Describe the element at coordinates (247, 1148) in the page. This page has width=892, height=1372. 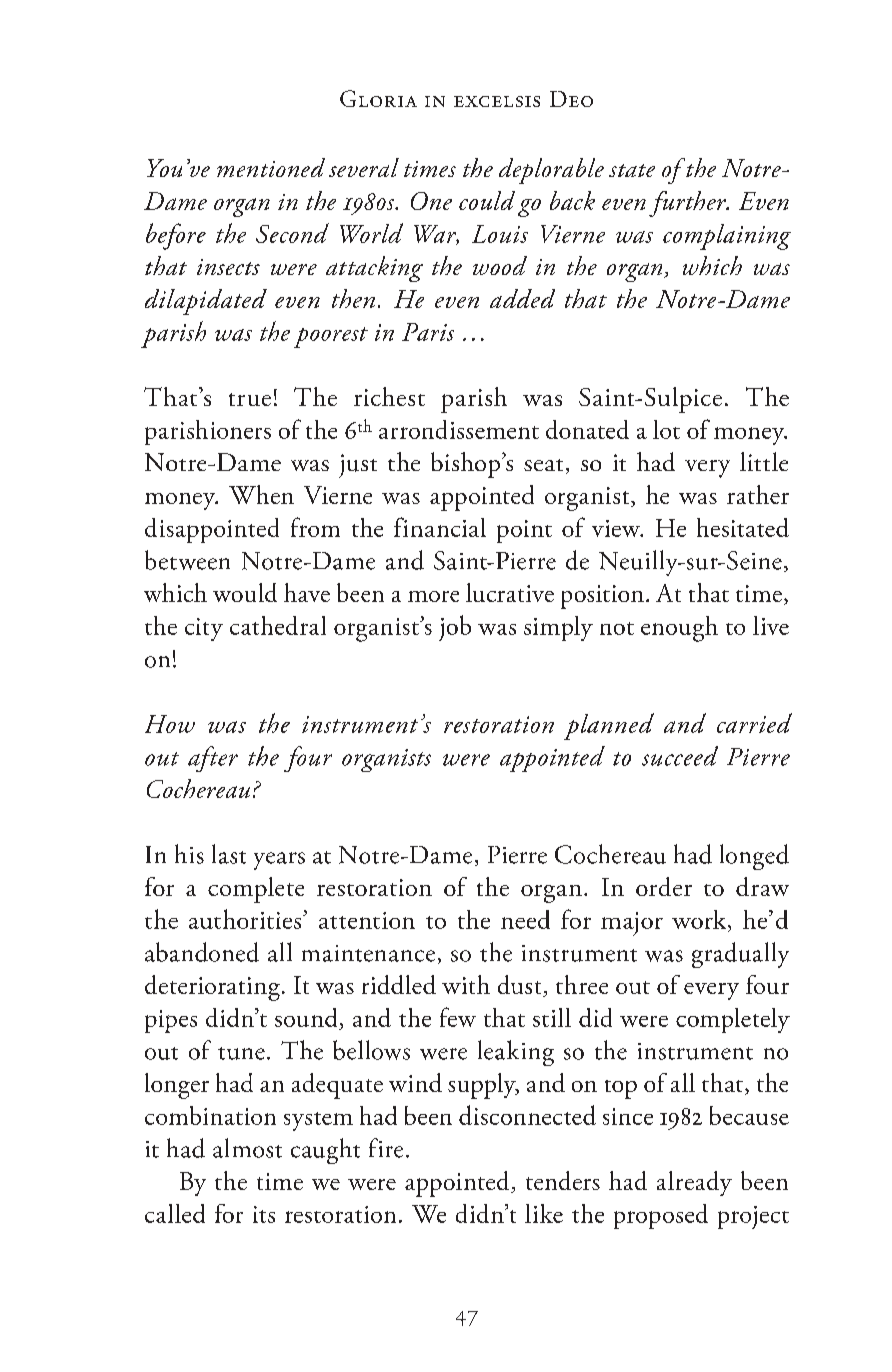
I see `almost` at that location.
